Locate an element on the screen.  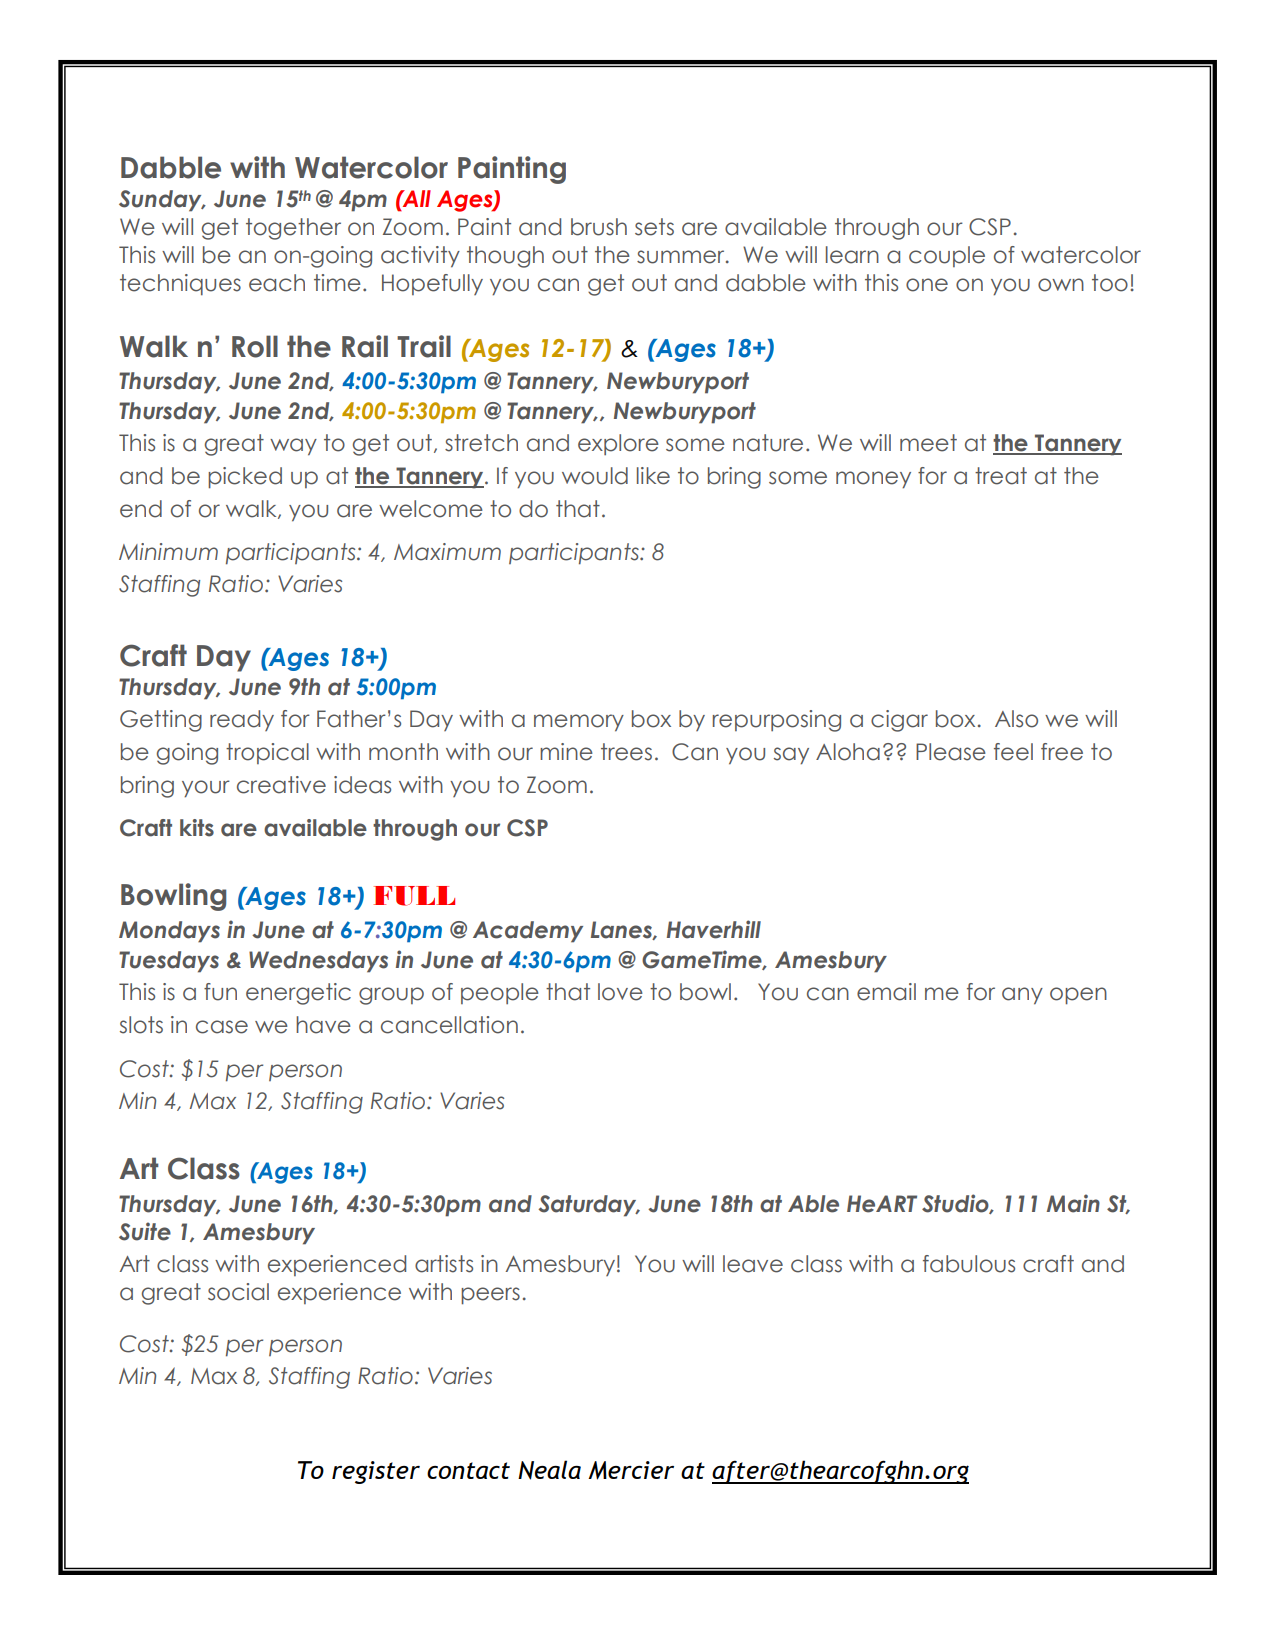
register is located at coordinates (376, 1472).
